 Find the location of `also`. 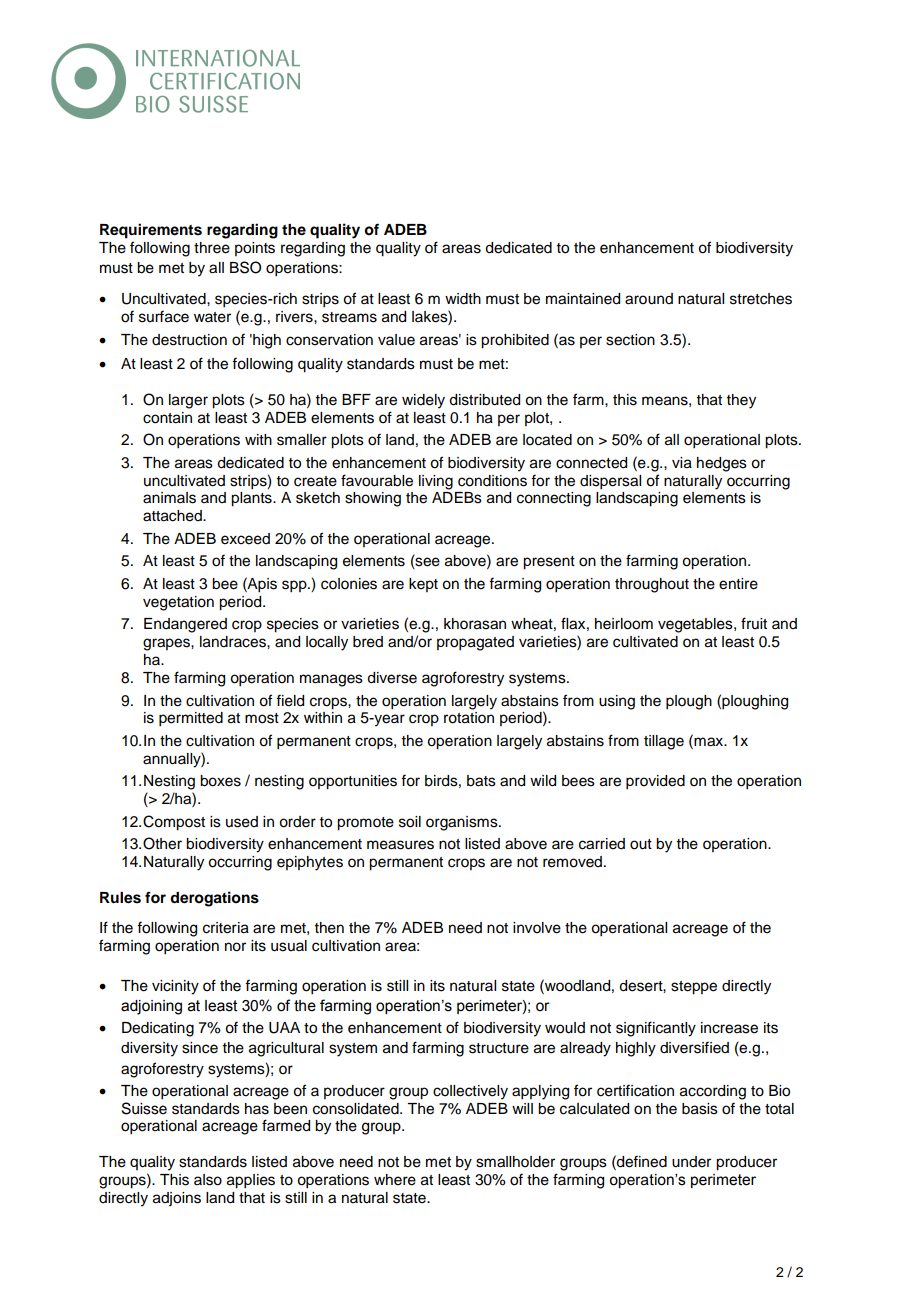

also is located at coordinates (208, 1180).
